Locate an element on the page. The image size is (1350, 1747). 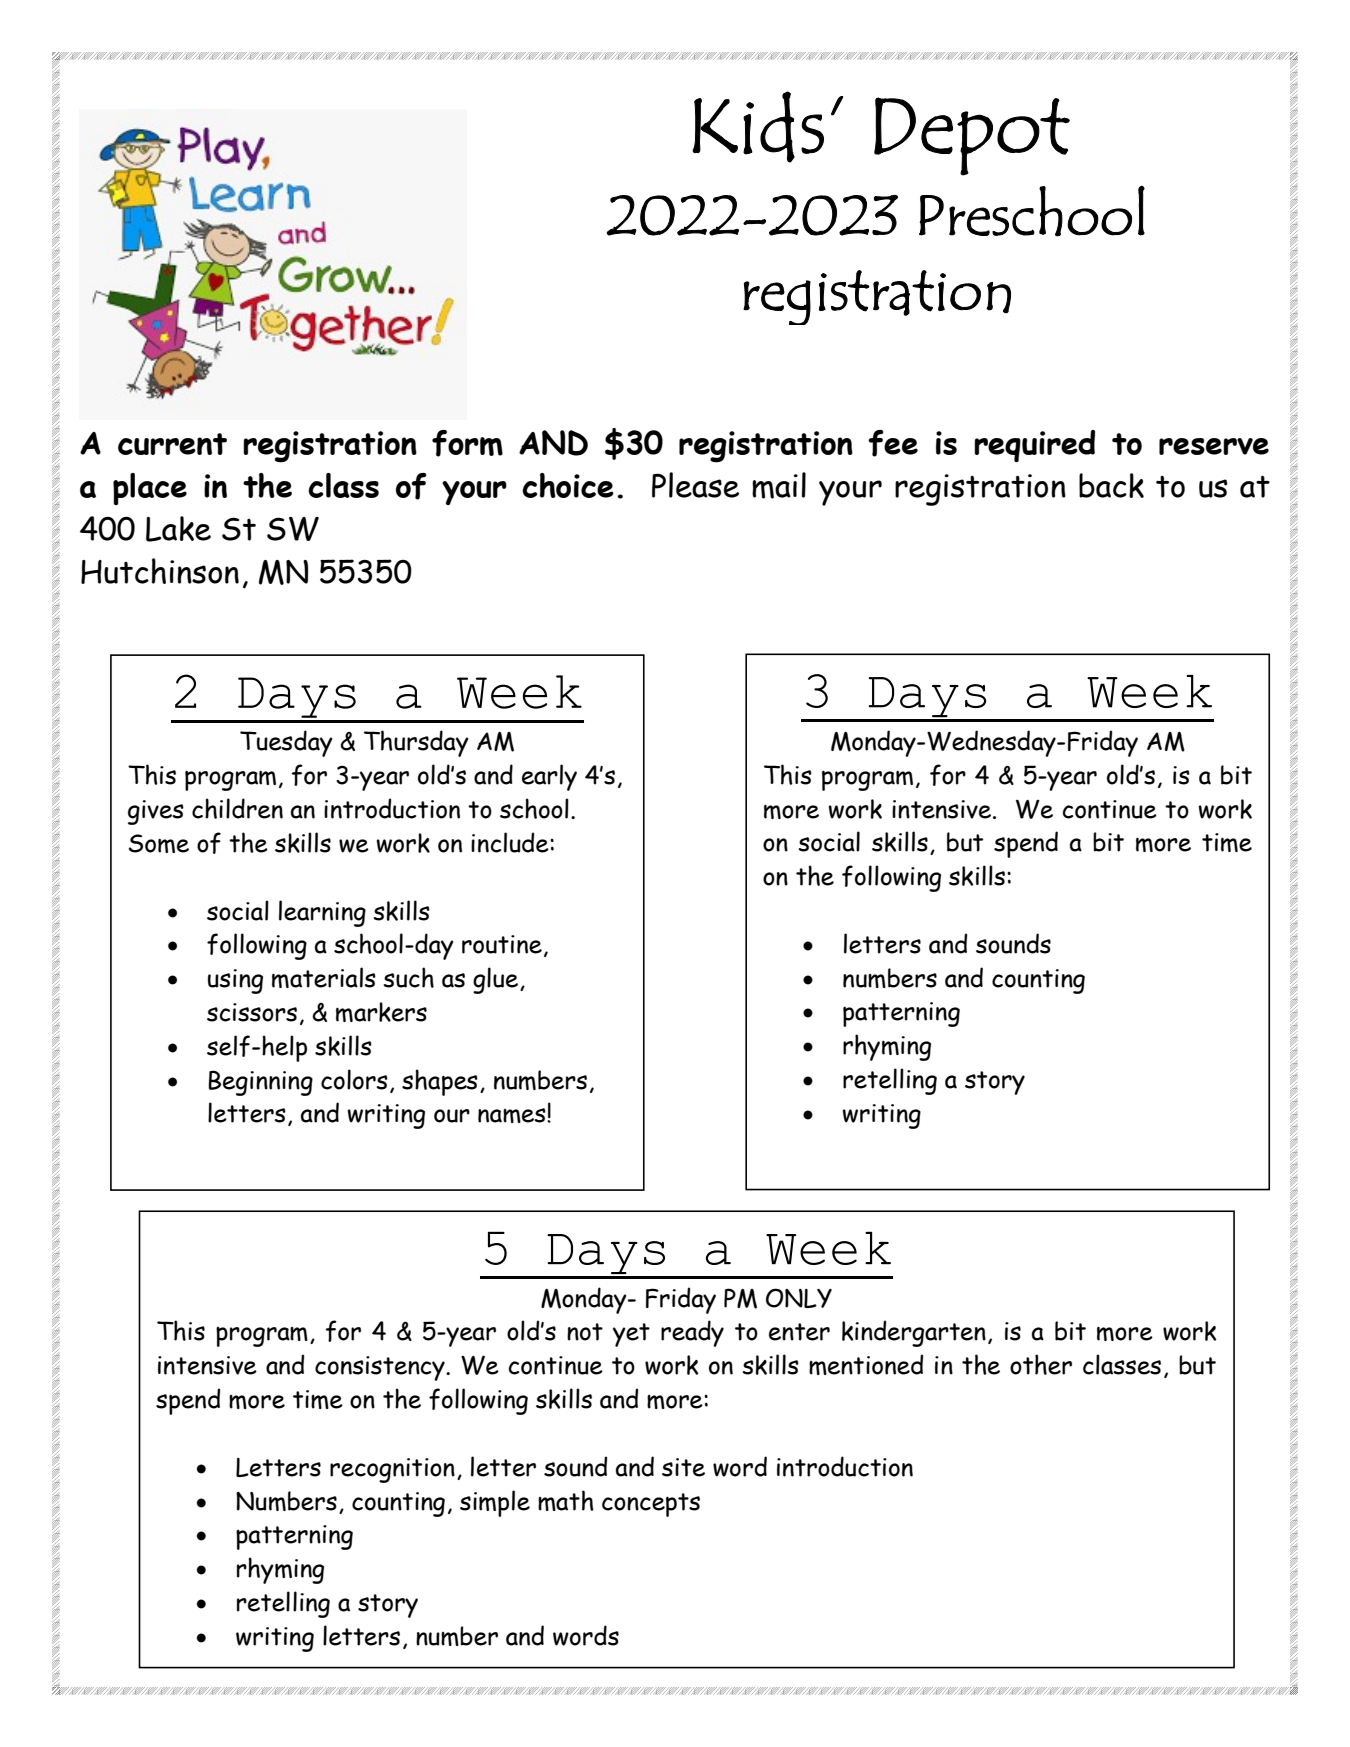
early is located at coordinates (549, 777).
